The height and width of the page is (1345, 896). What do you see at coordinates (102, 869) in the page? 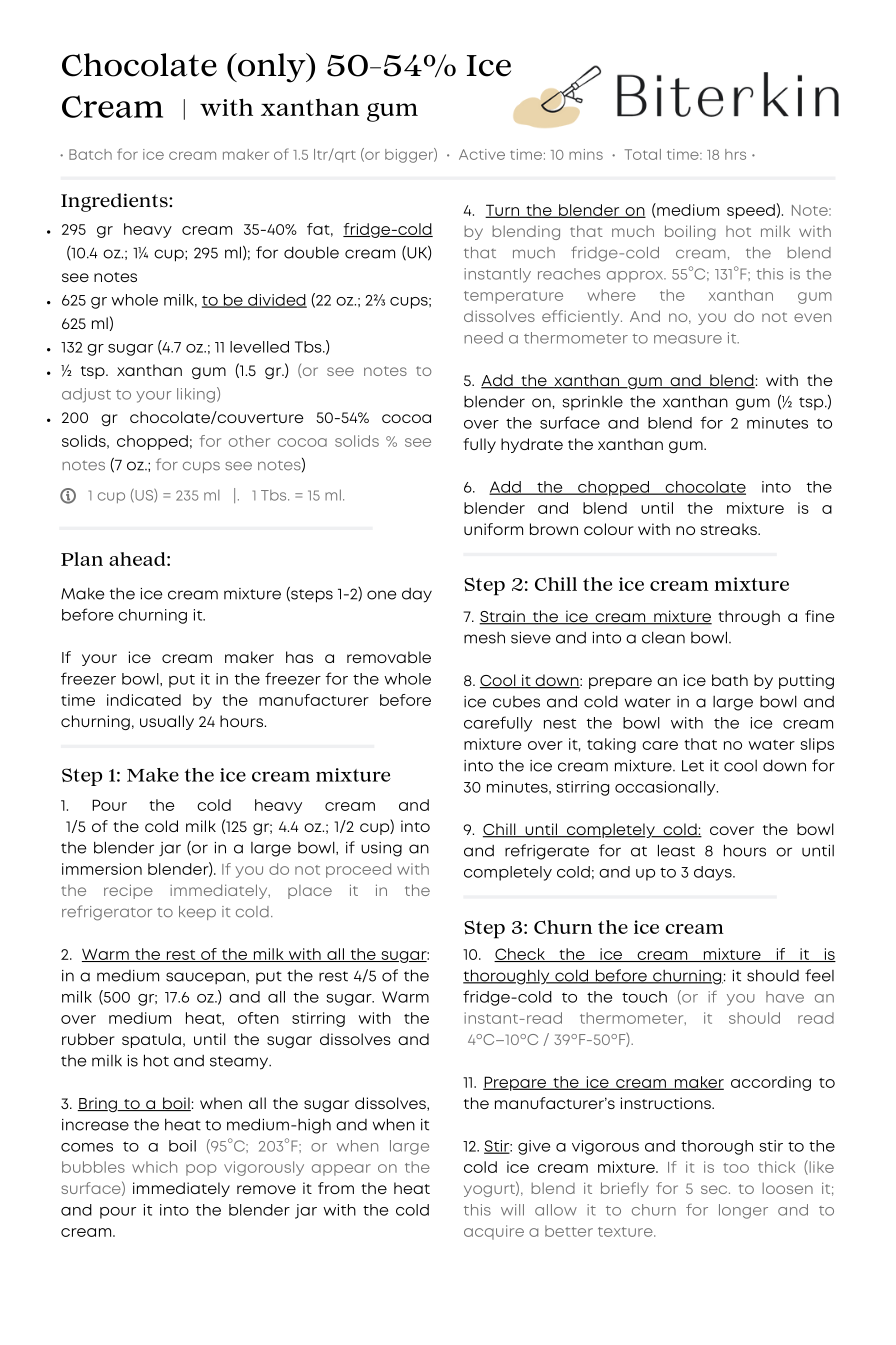
I see `immersion` at bounding box center [102, 869].
